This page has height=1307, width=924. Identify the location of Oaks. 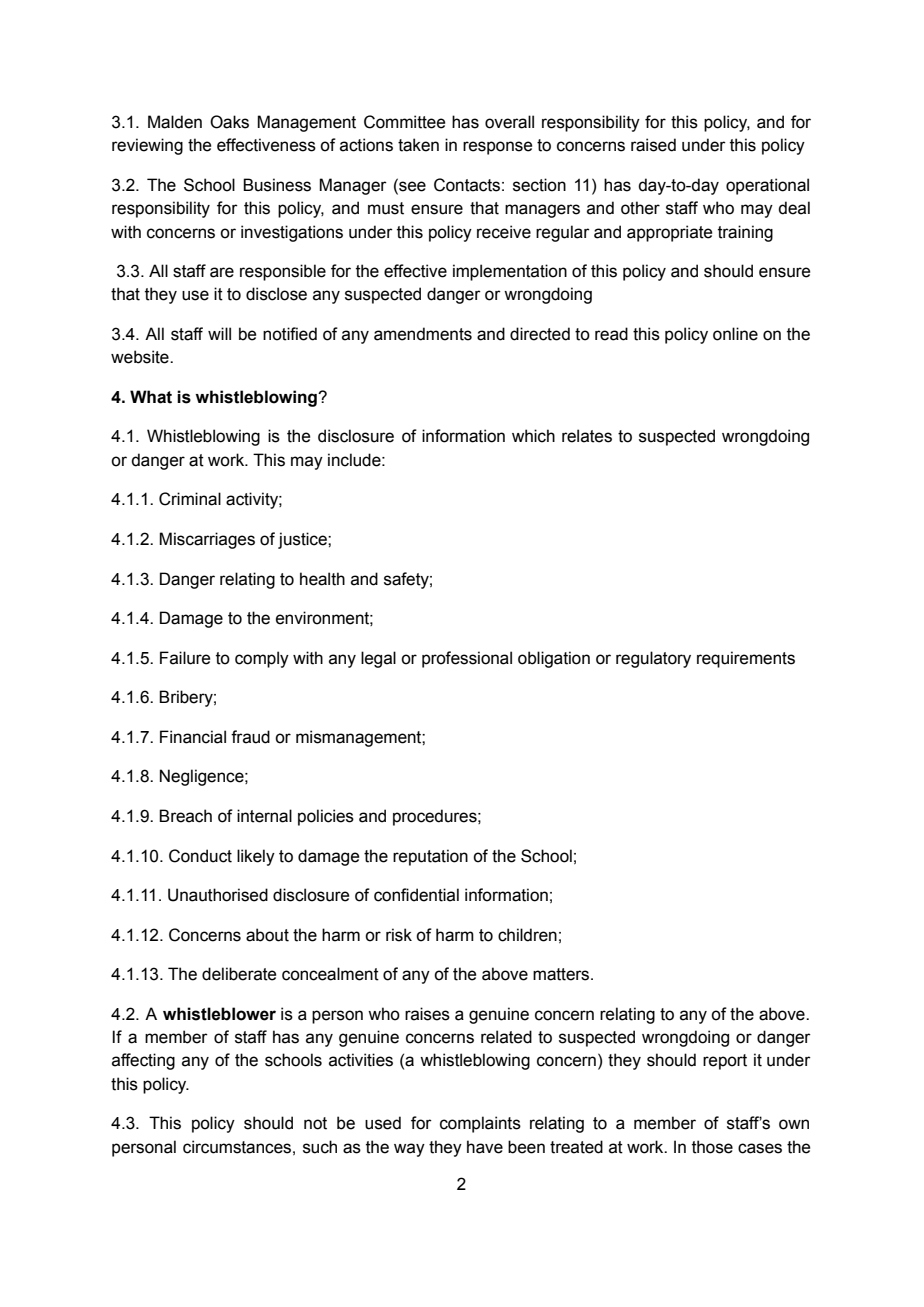
(229, 122).
